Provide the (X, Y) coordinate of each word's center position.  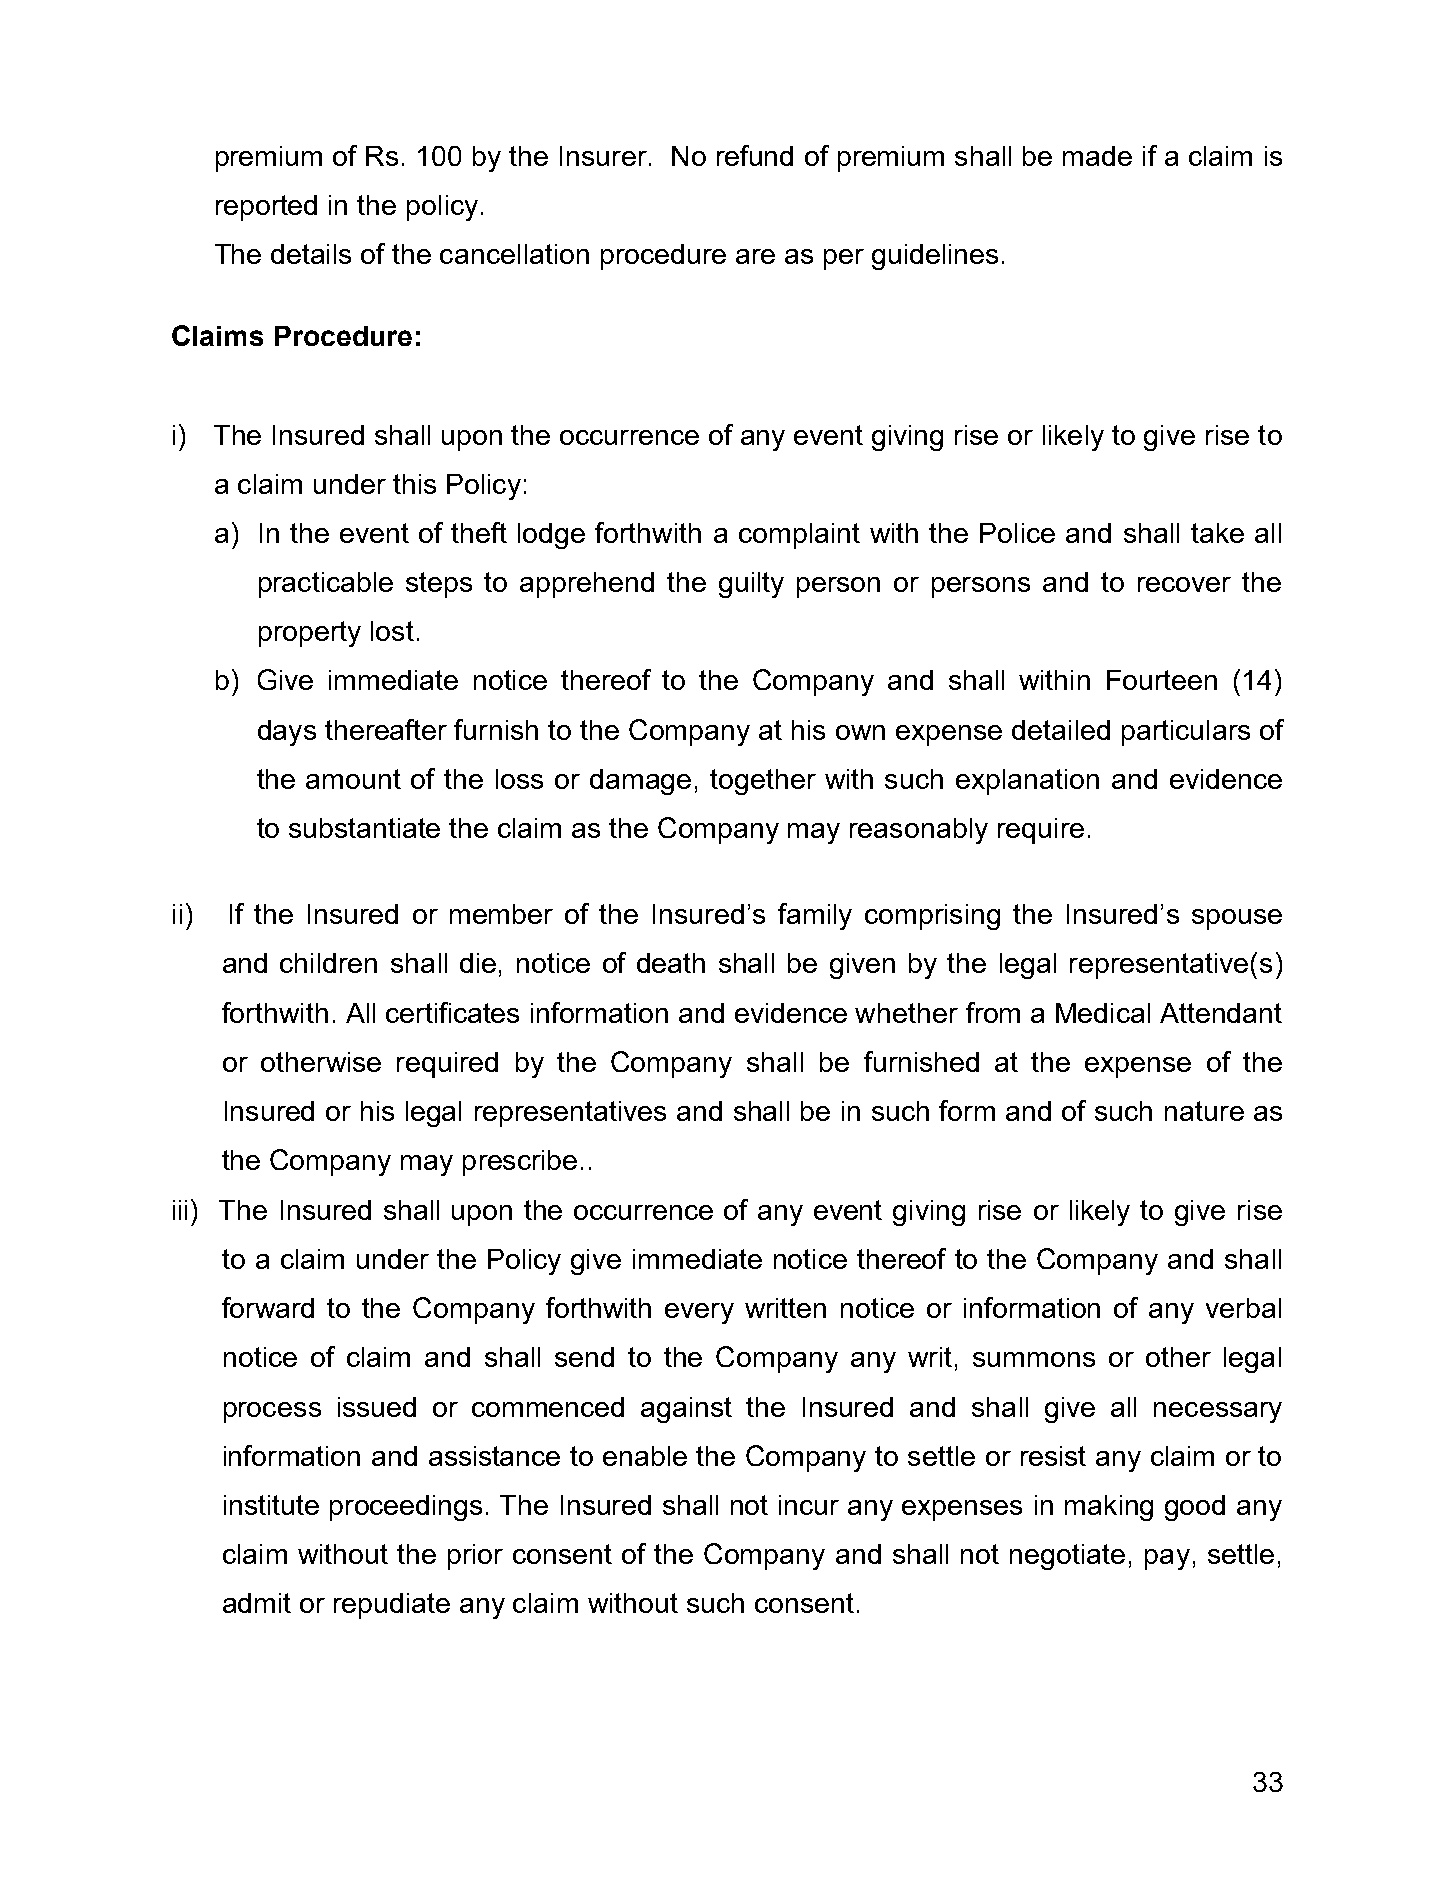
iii (180, 1210)
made (1097, 156)
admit (257, 1603)
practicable (326, 585)
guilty (751, 585)
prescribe (520, 1163)
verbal (1243, 1308)
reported (266, 208)
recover (1184, 584)
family (815, 916)
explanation (1027, 782)
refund (755, 155)
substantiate (364, 828)
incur (809, 1505)
